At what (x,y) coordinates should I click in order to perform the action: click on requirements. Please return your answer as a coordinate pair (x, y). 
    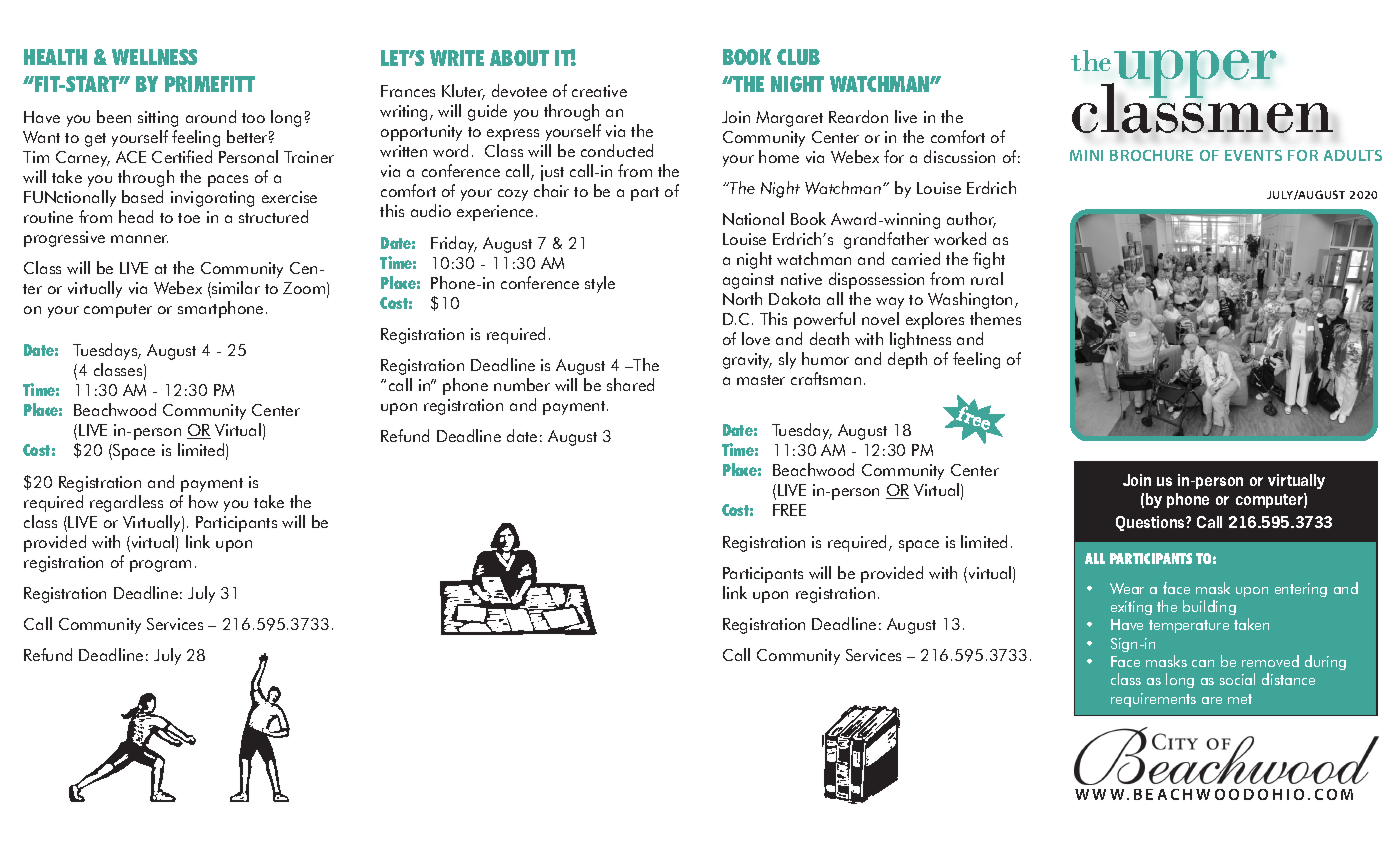
    Looking at the image, I should click on (1153, 700).
